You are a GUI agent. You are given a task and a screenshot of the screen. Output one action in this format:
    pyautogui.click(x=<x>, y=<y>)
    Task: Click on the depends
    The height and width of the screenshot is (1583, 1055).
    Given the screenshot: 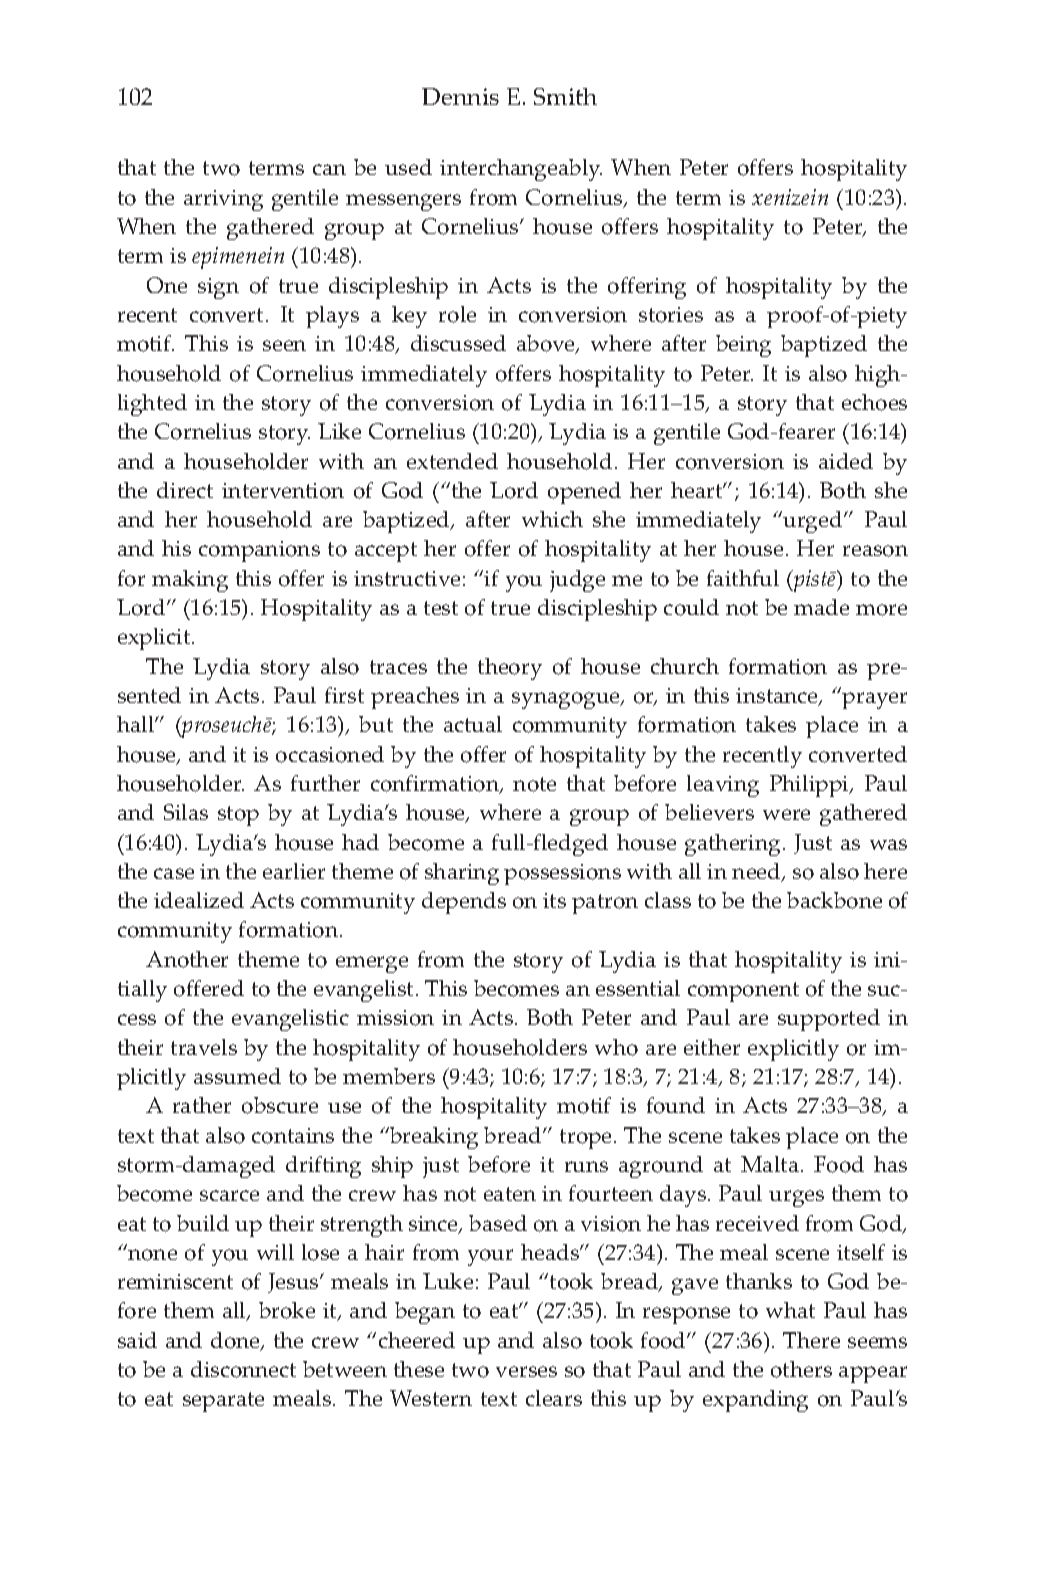 What is the action you would take?
    pyautogui.click(x=464, y=903)
